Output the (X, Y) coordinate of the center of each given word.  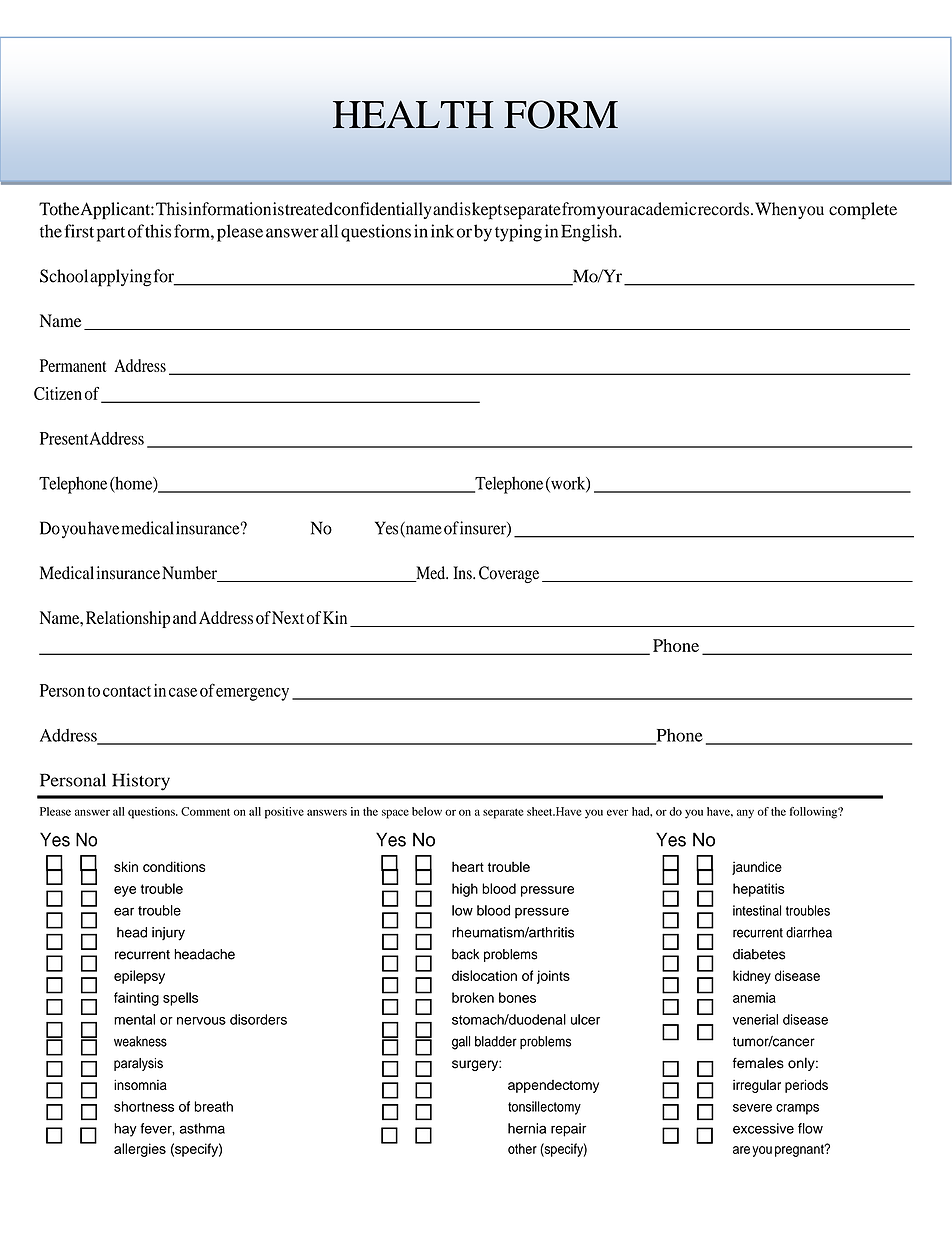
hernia (527, 1128)
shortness (144, 1106)
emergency (252, 694)
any (745, 814)
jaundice (757, 868)
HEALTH (413, 114)
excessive (763, 1128)
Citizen (58, 393)
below (427, 811)
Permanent (73, 365)
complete (863, 211)
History (141, 782)
